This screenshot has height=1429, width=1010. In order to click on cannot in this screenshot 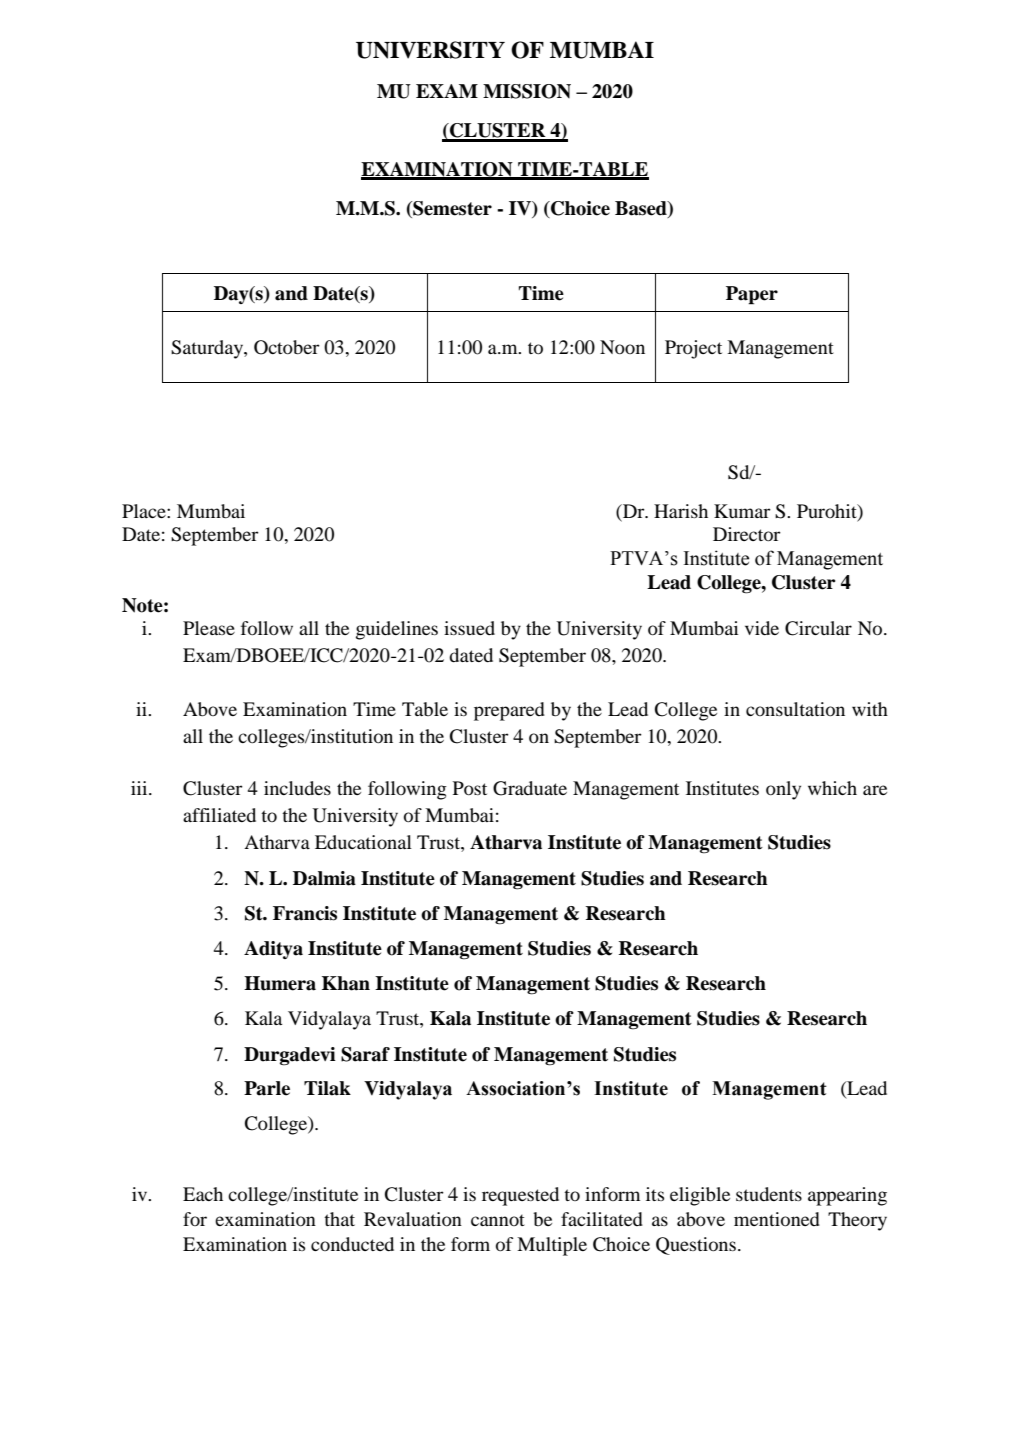, I will do `click(498, 1220)`.
